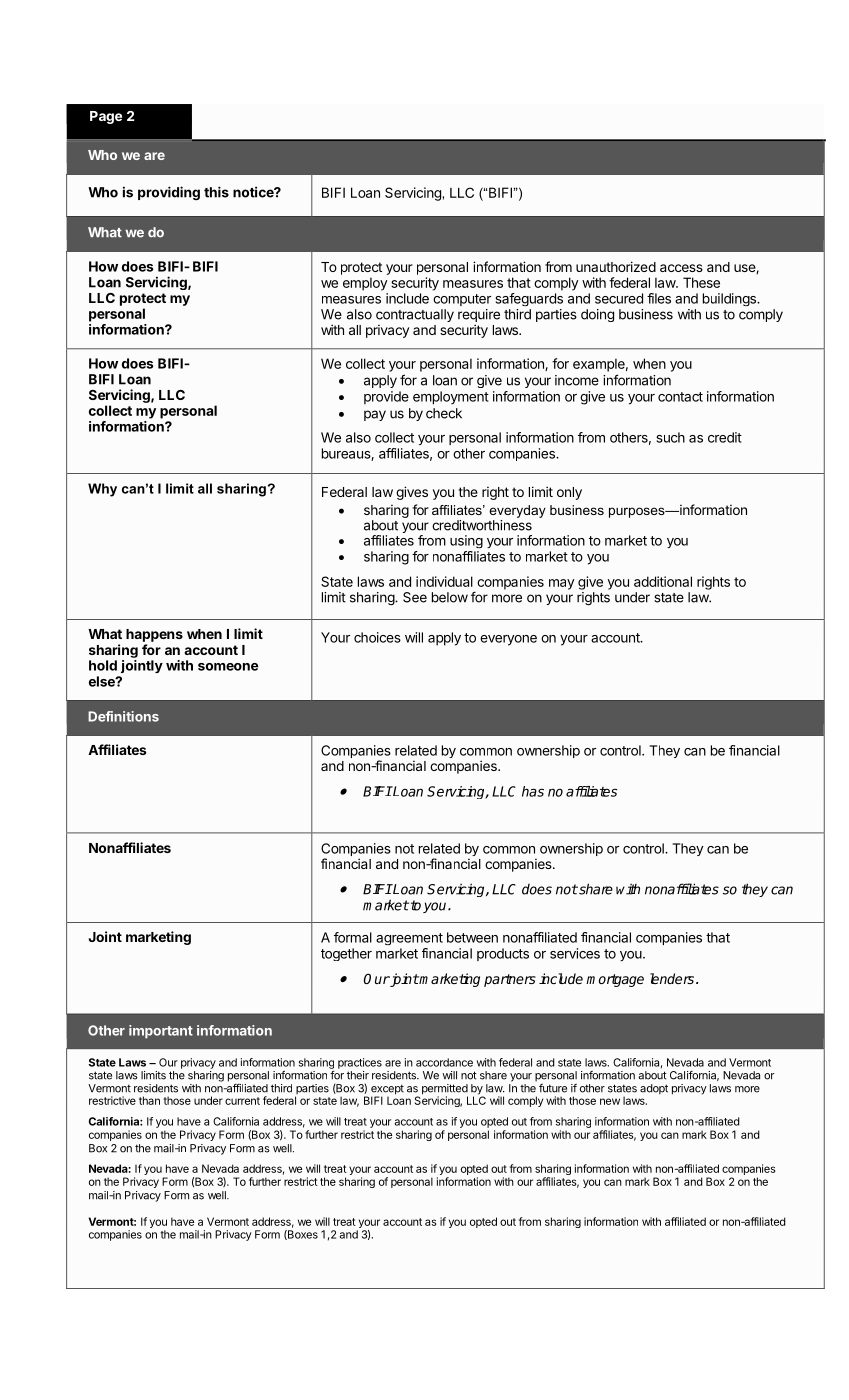 This image has height=1400, width=849. Describe the element at coordinates (680, 397) in the image. I see `contact` at that location.
